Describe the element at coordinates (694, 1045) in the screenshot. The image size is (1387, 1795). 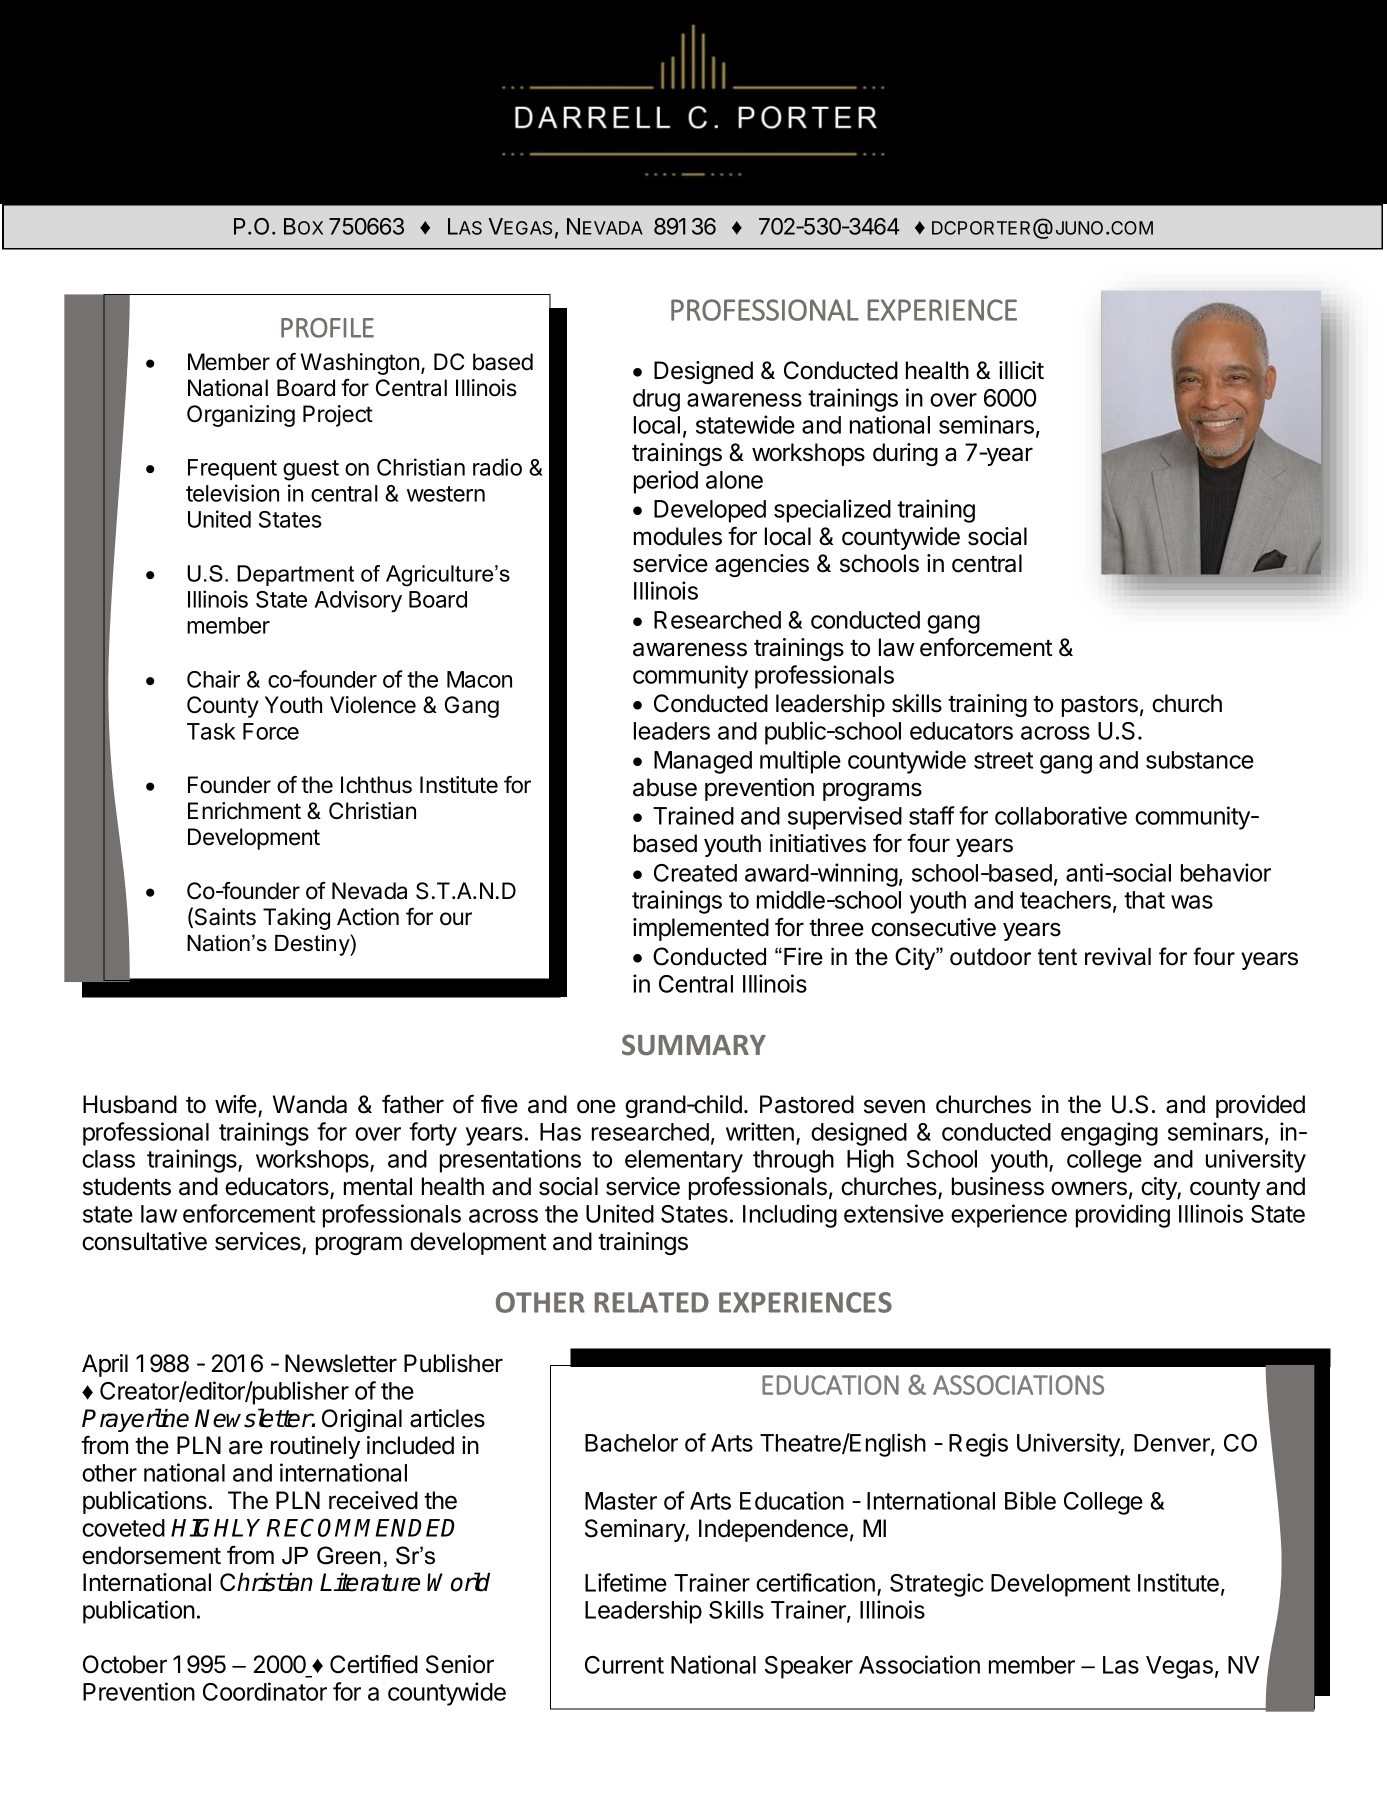
I see `SUMMARY` at that location.
